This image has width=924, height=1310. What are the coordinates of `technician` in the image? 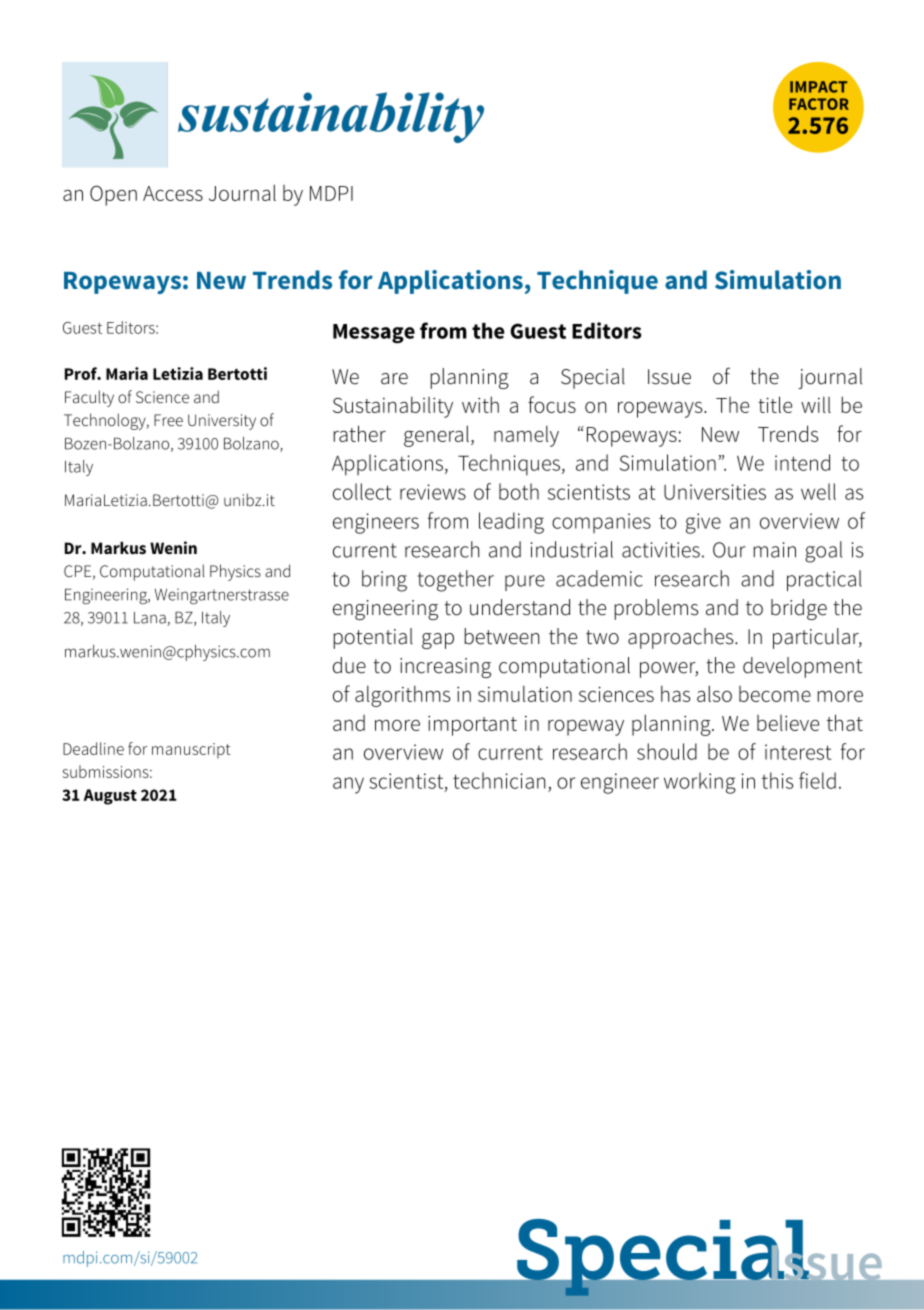 It's located at (499, 780).
